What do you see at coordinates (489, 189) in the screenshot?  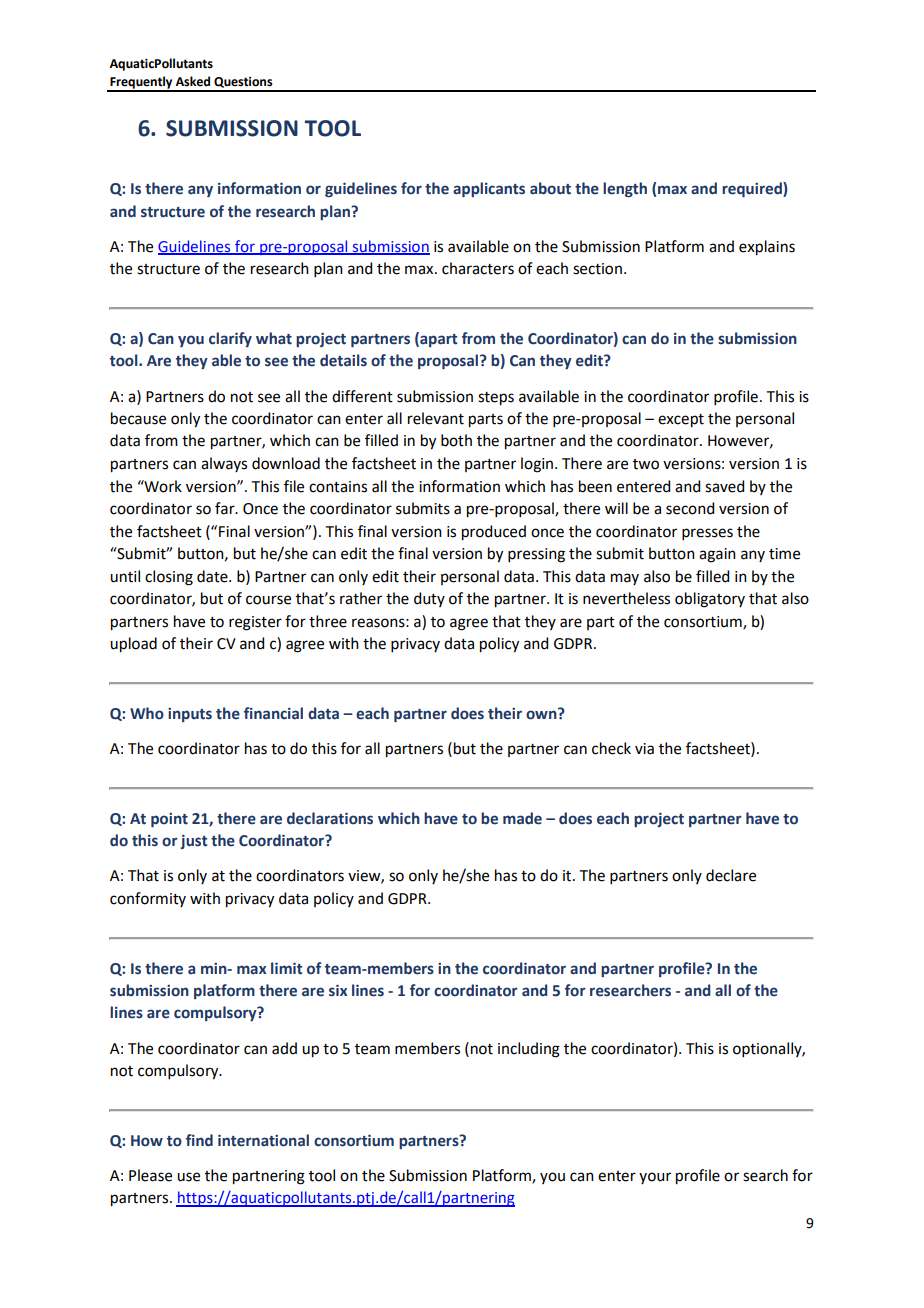 I see `applicants` at bounding box center [489, 189].
